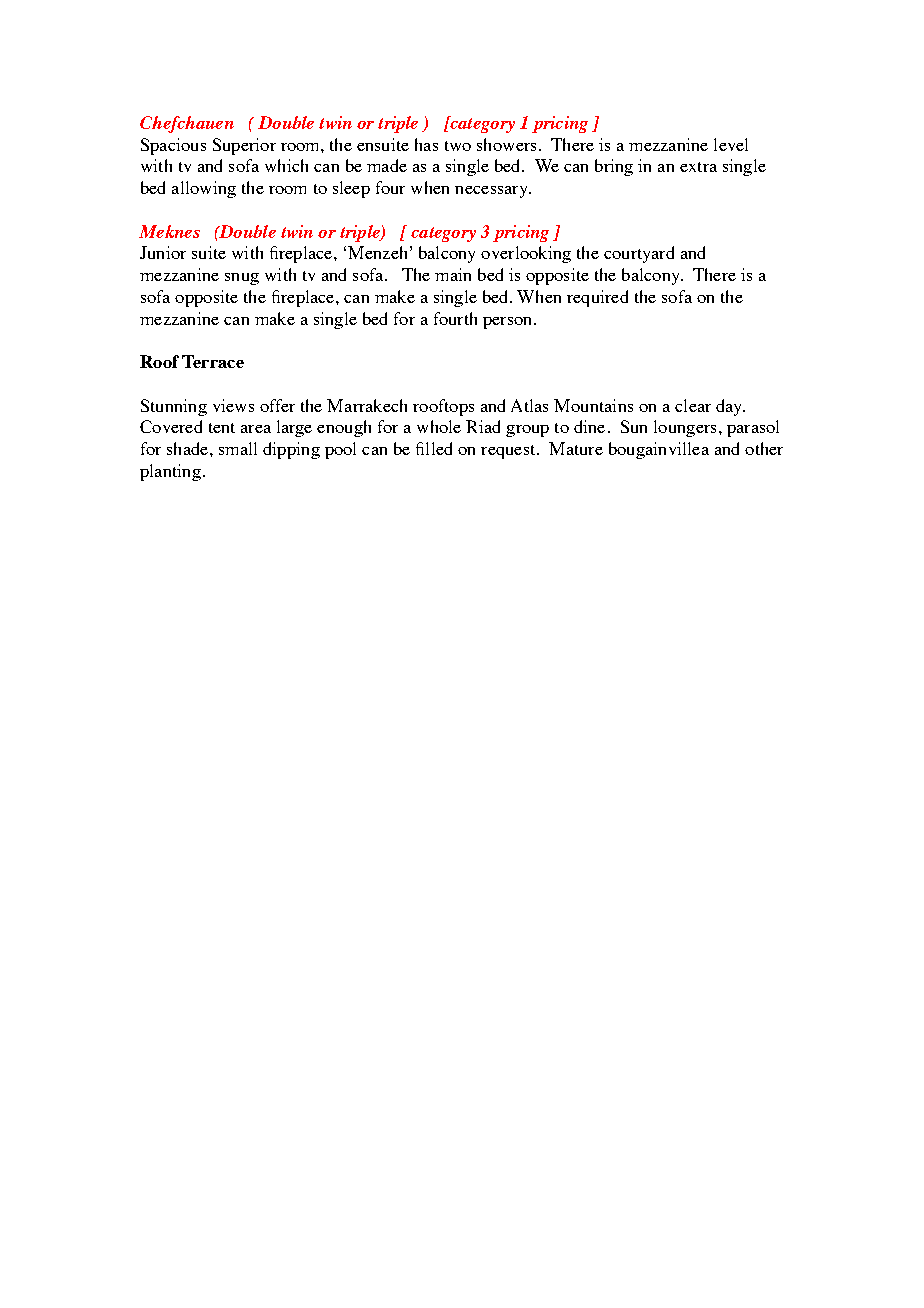 The height and width of the document is (1308, 924). I want to click on Atlas, so click(529, 405).
